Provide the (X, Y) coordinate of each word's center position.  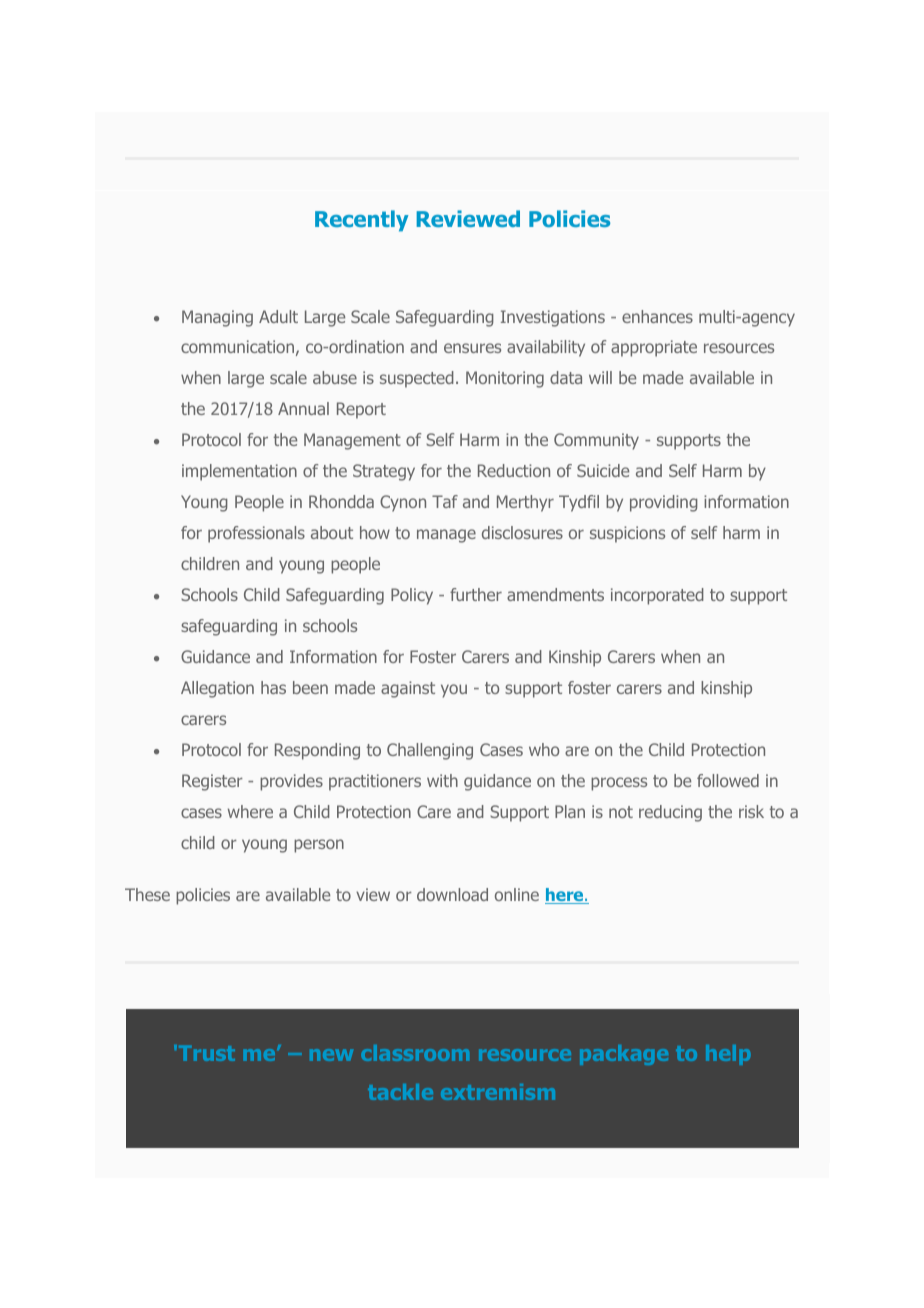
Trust (205, 1053)
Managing (217, 318)
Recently (362, 221)
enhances (657, 316)
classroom (415, 1053)
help (728, 1055)
